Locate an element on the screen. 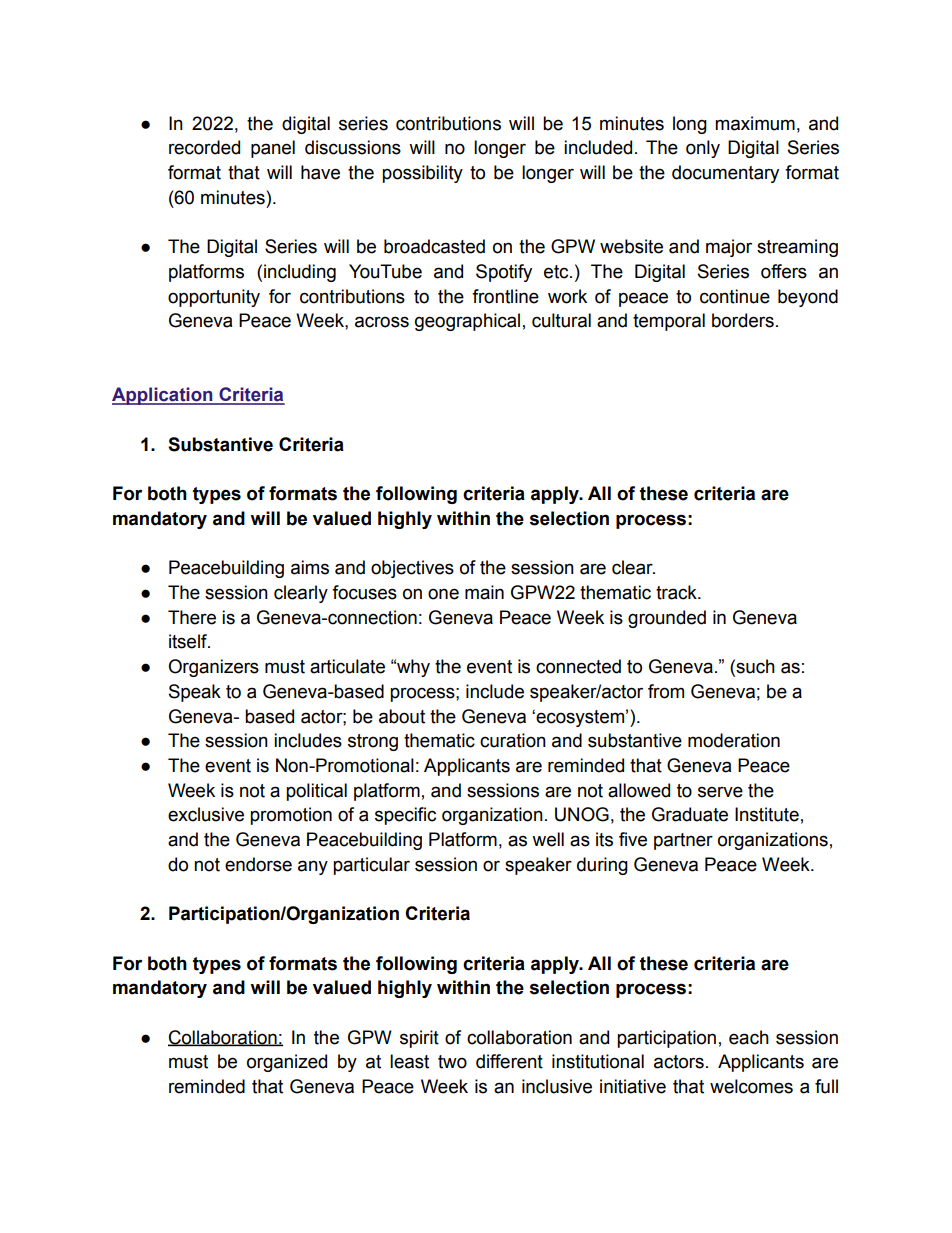  each is located at coordinates (749, 1037).
